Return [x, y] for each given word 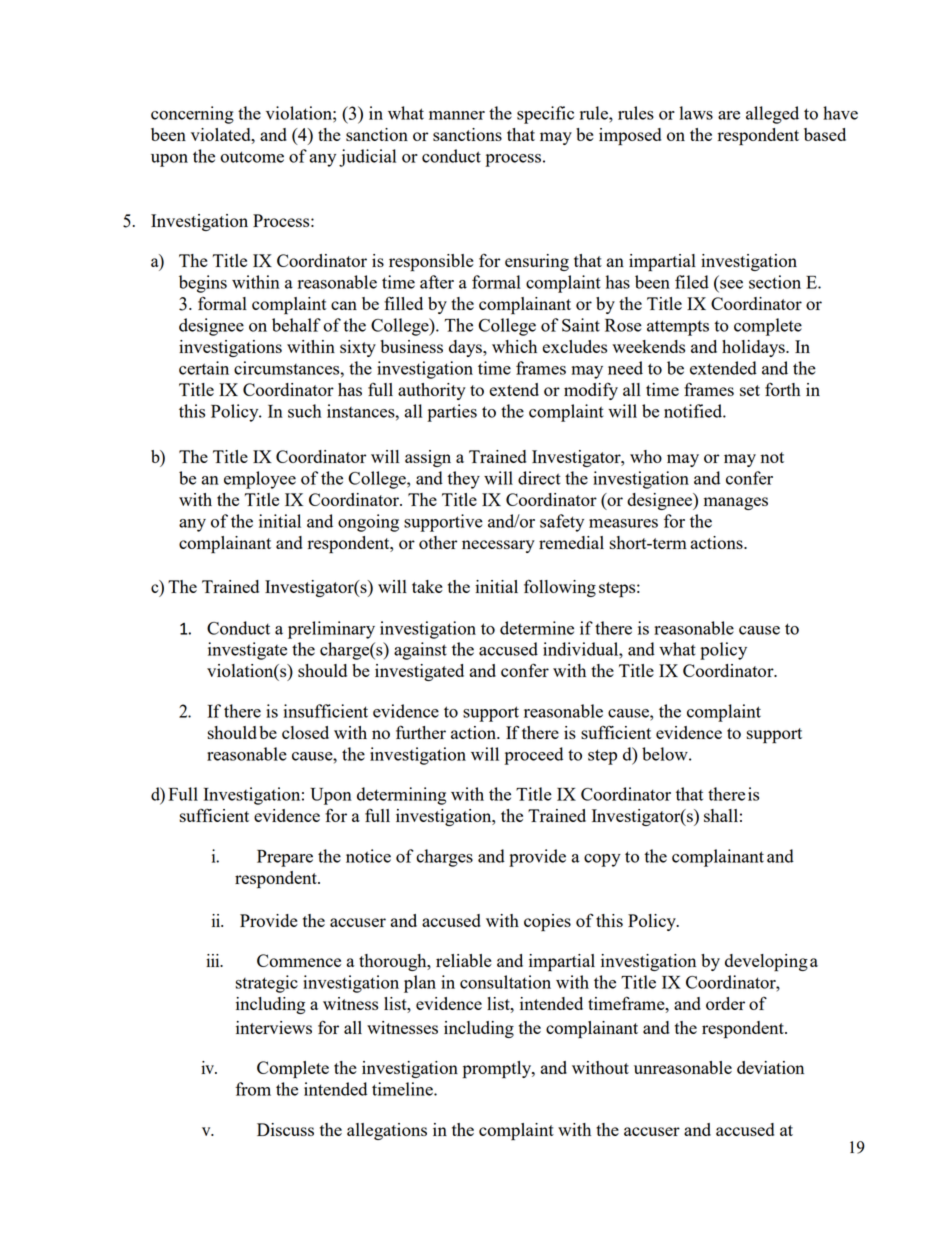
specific [545, 115]
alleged [772, 115]
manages [736, 503]
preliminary [331, 630]
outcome [252, 157]
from [253, 1089]
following [560, 588]
